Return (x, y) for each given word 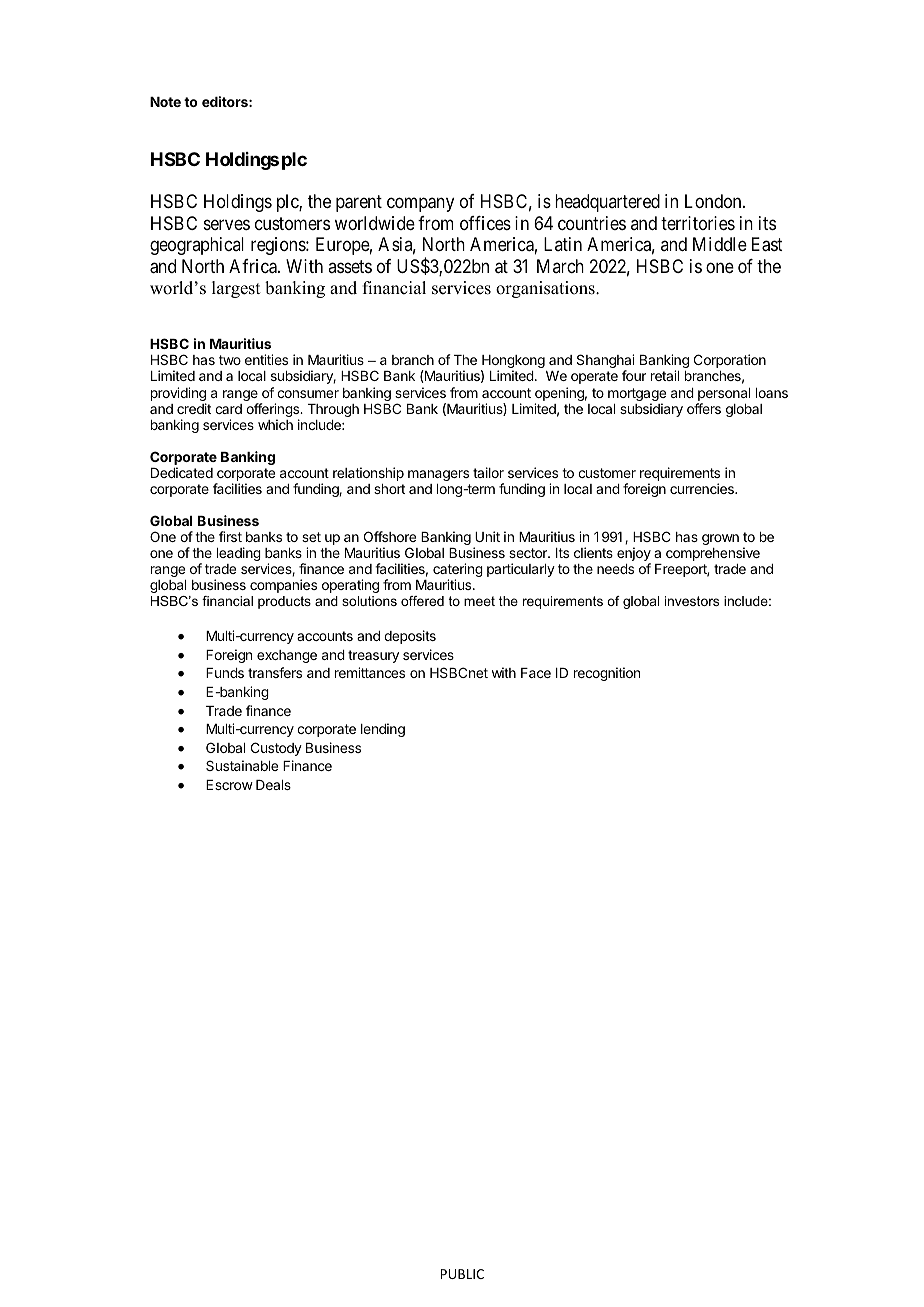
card (228, 409)
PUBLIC (462, 1274)
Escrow (229, 785)
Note (165, 102)
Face (536, 673)
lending (383, 730)
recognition (607, 674)
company (420, 205)
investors (692, 601)
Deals (273, 785)
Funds (225, 673)
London (714, 201)
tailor (488, 472)
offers (704, 408)
